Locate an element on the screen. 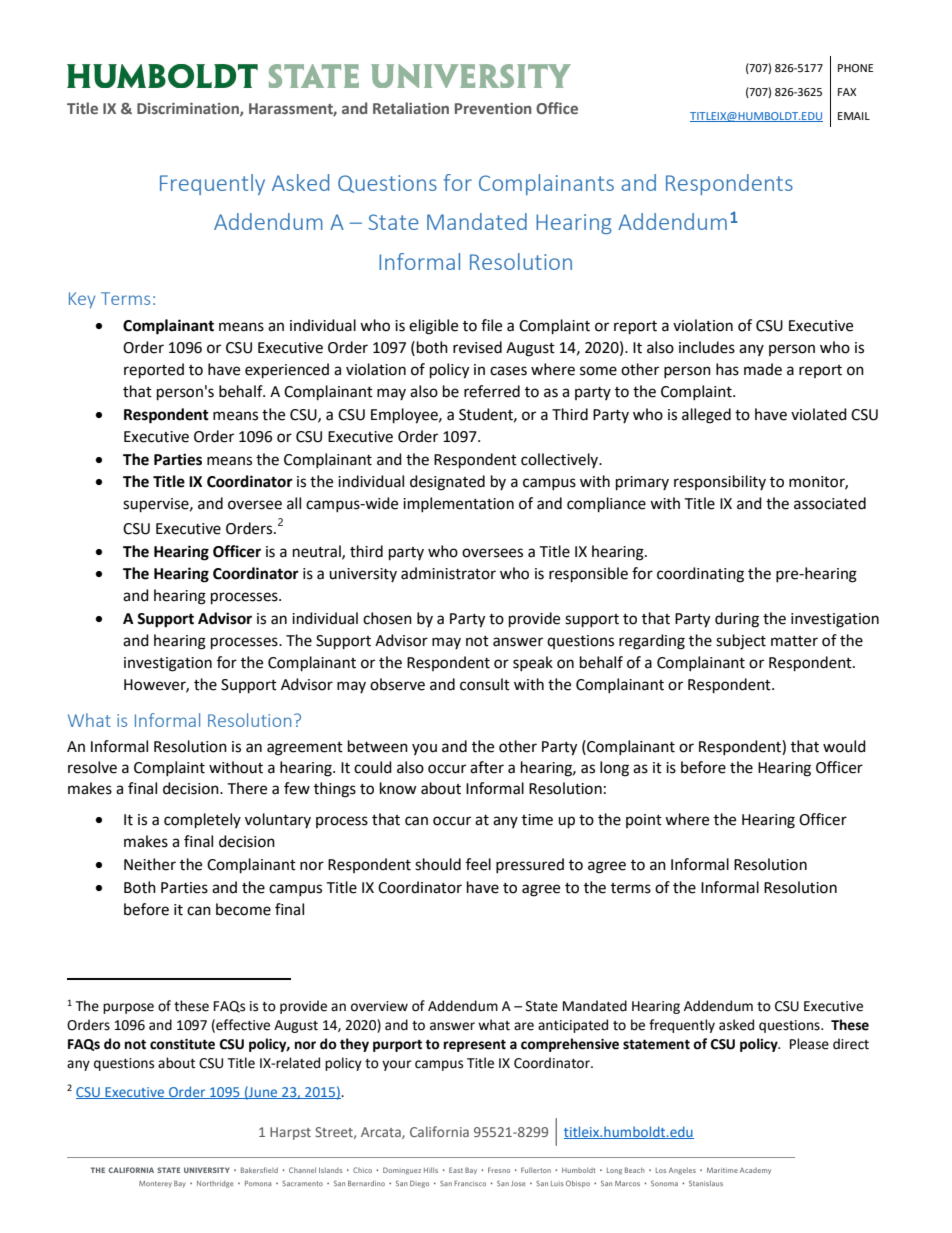 The width and height of the screenshot is (952, 1233). after is located at coordinates (487, 767).
